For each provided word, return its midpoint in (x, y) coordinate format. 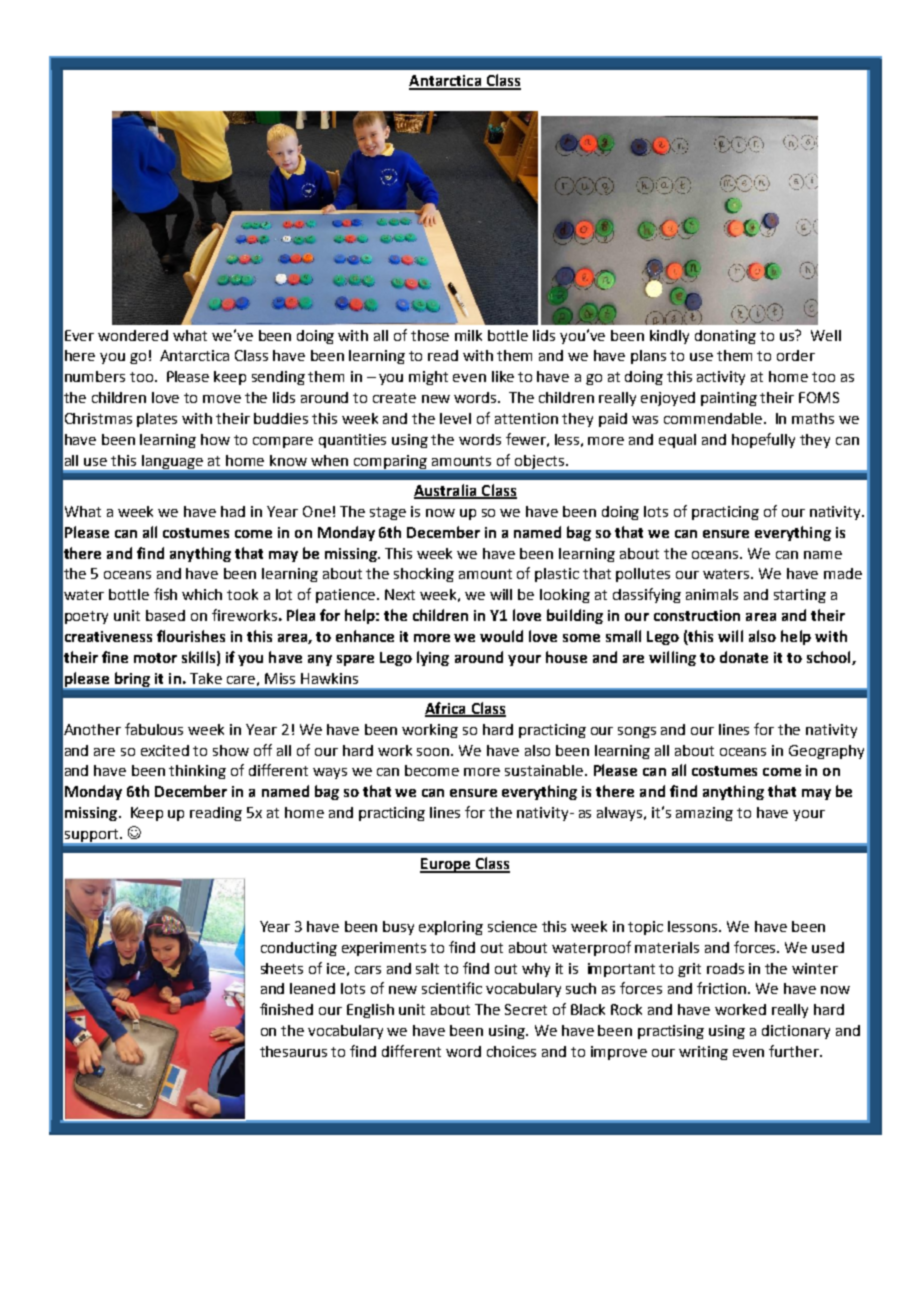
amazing (704, 814)
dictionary (796, 1032)
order (796, 355)
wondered (133, 335)
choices (511, 1051)
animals (712, 594)
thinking (197, 772)
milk (468, 335)
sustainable (545, 770)
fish (165, 594)
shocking (424, 575)
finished (286, 1009)
